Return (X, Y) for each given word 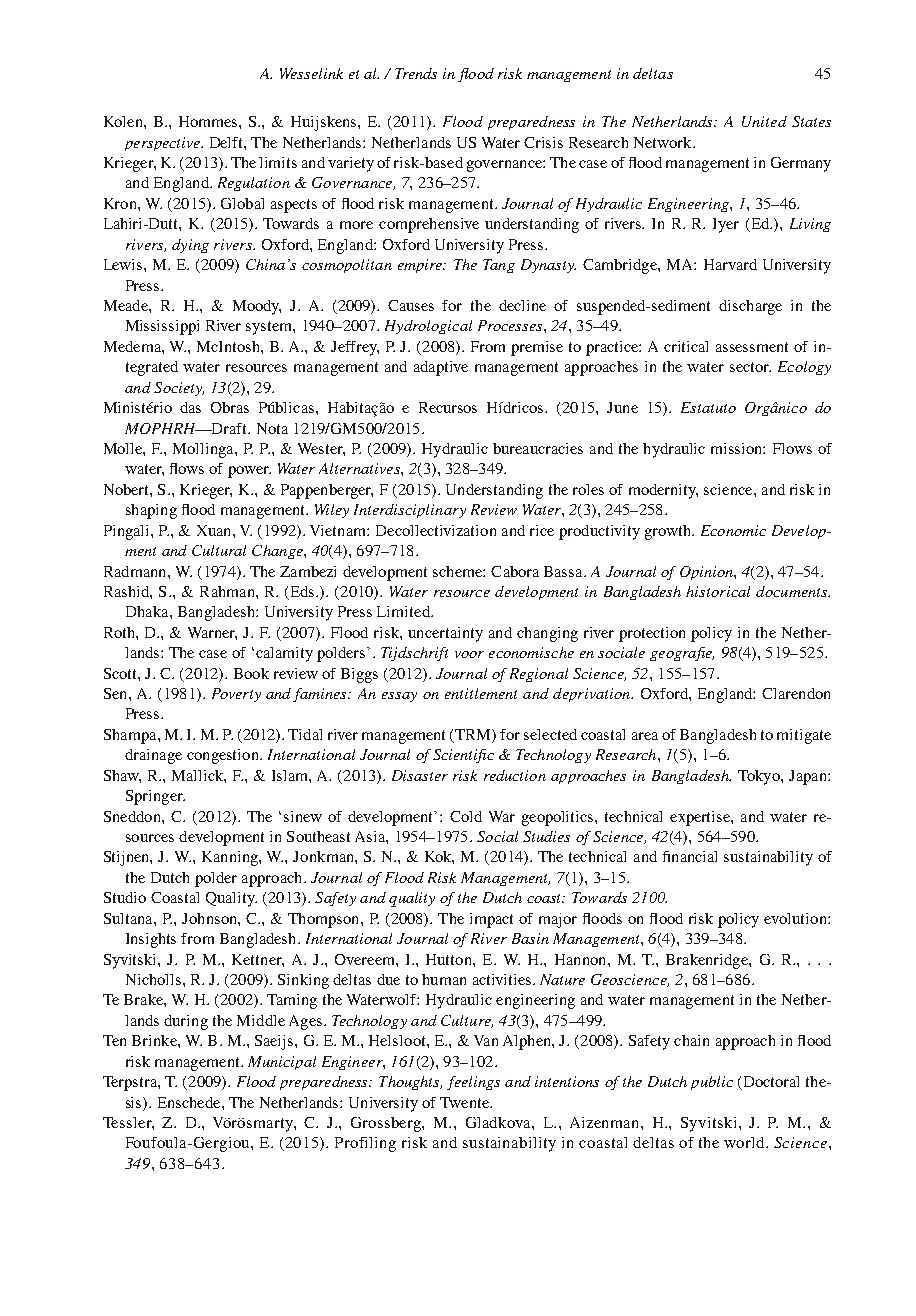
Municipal (282, 1063)
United (764, 121)
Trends (416, 73)
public (712, 1083)
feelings (473, 1083)
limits (278, 162)
